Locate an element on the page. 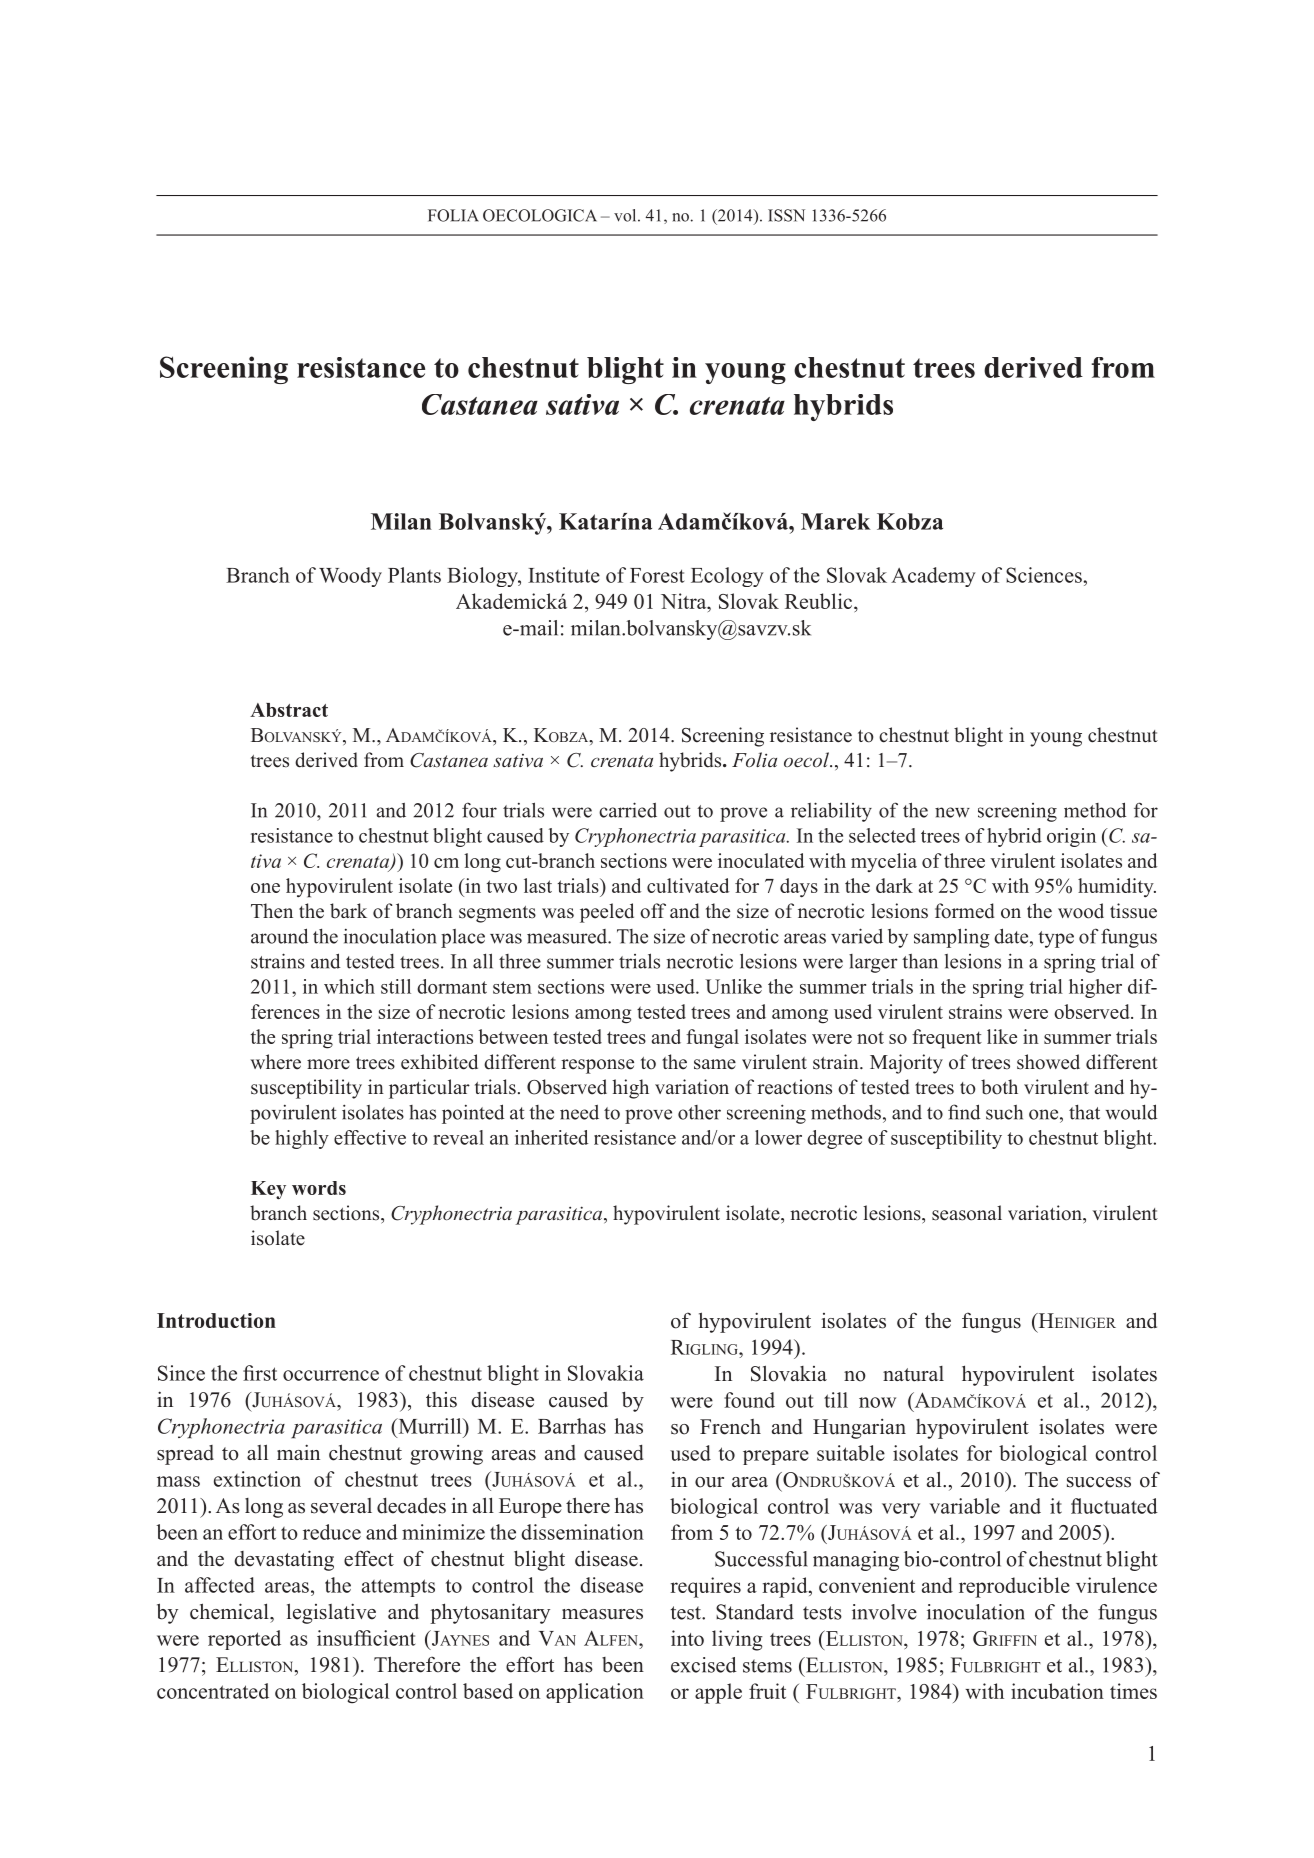  incubation is located at coordinates (1057, 1691).
